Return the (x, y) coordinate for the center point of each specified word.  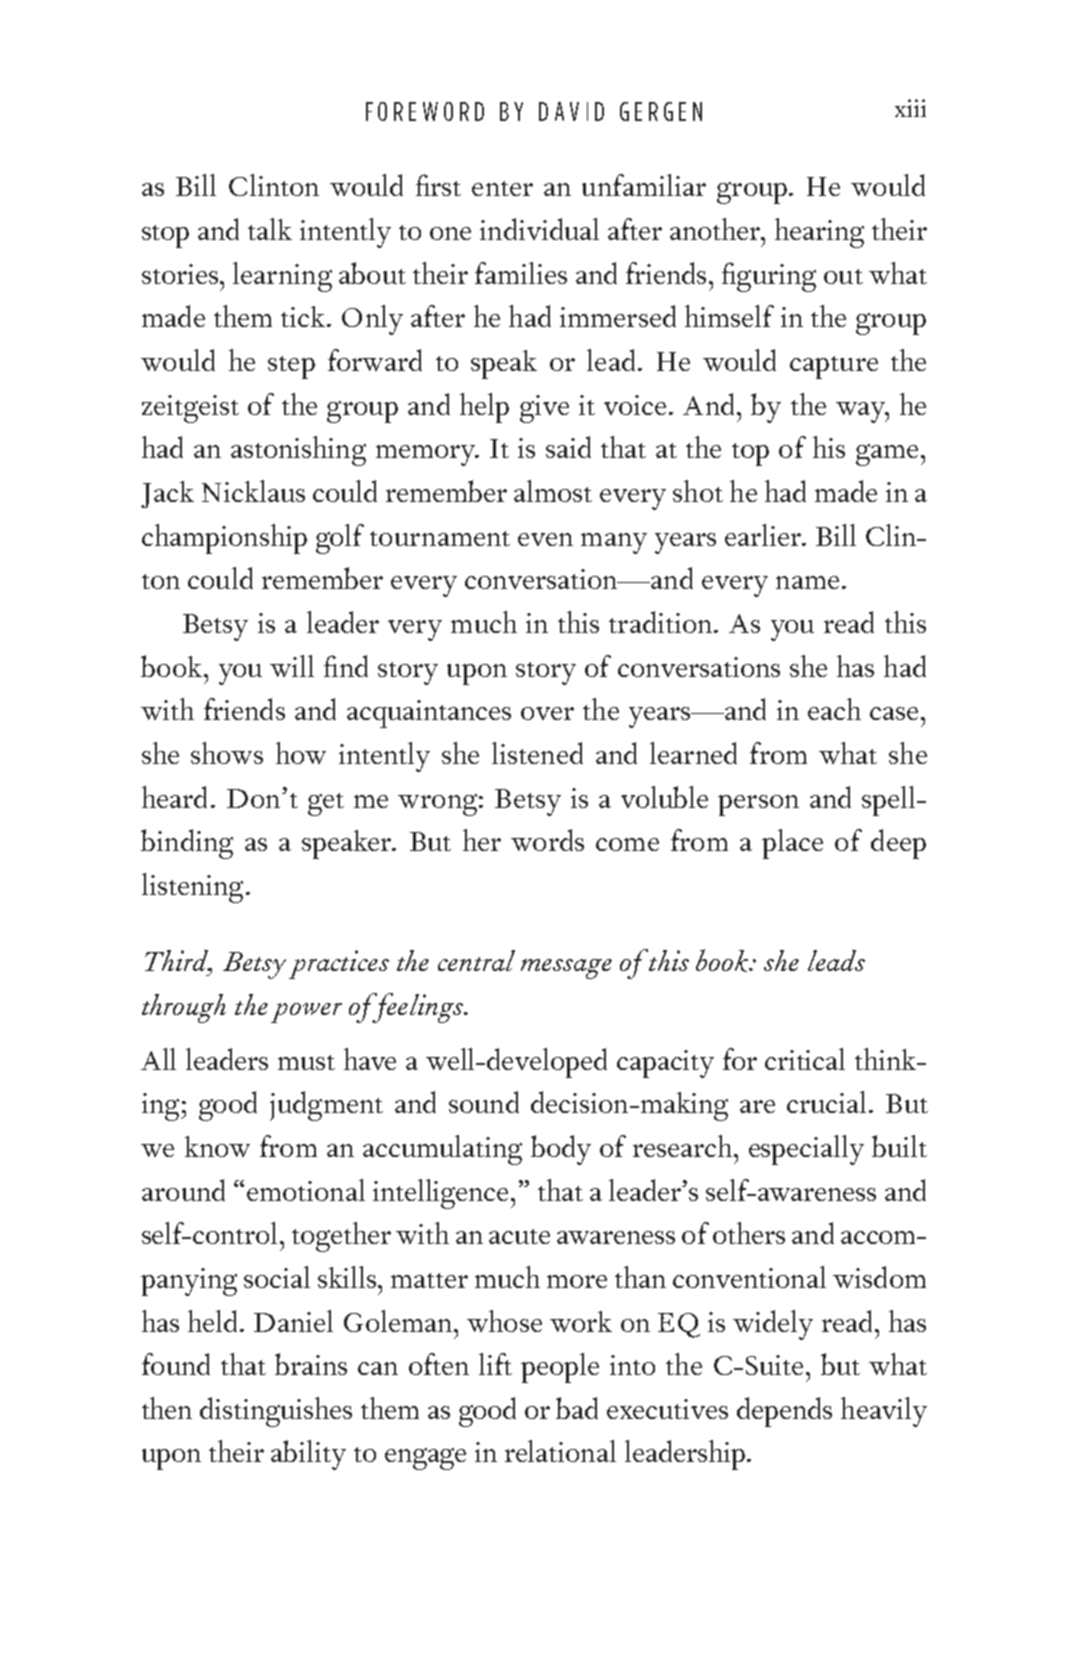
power (306, 1013)
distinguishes (276, 1412)
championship (224, 539)
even (545, 539)
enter (502, 188)
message (566, 969)
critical (805, 1059)
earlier (764, 535)
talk (270, 229)
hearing (819, 233)
